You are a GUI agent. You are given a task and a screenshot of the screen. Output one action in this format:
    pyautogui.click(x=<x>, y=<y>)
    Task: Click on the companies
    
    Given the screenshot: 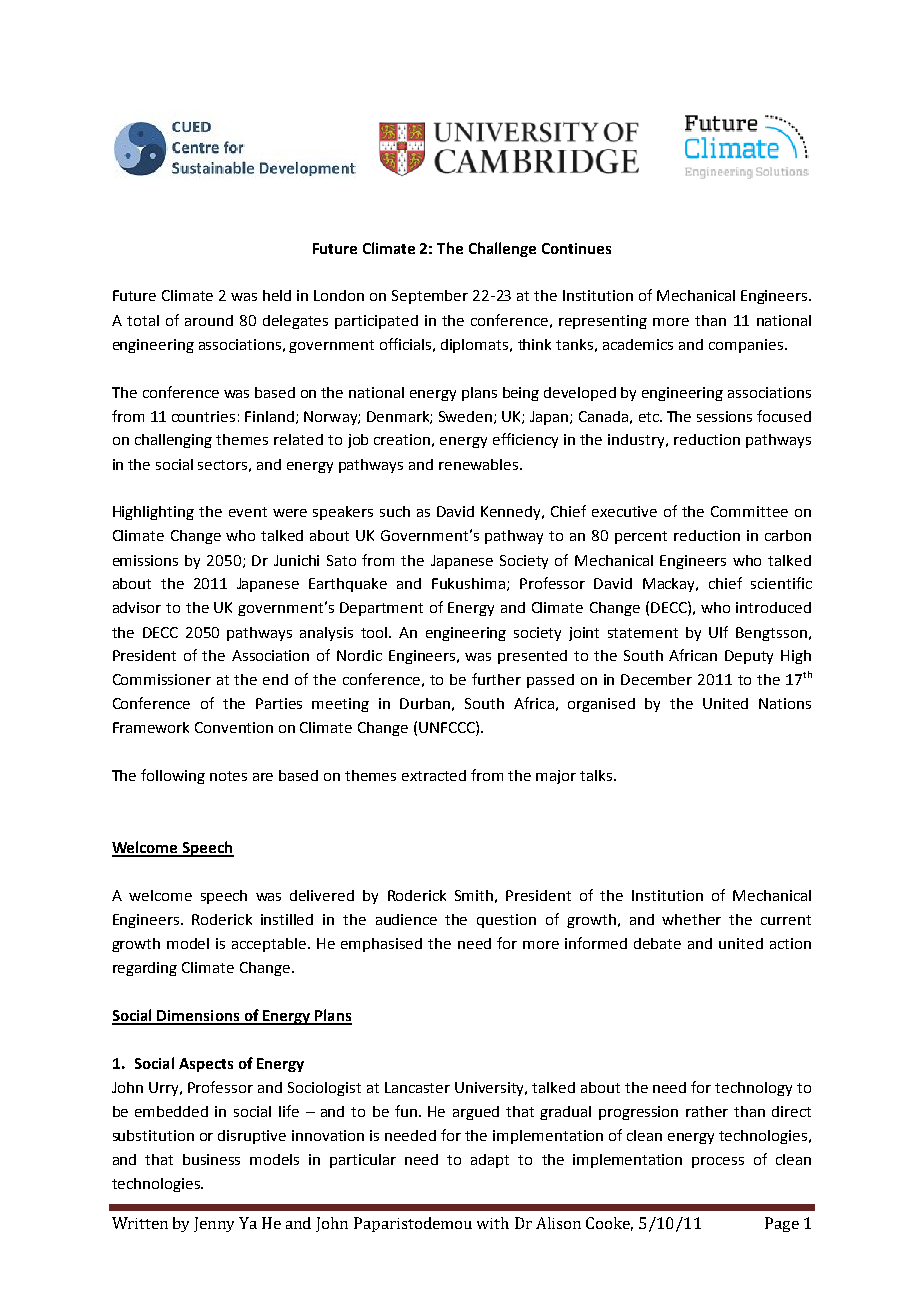 What is the action you would take?
    pyautogui.click(x=746, y=346)
